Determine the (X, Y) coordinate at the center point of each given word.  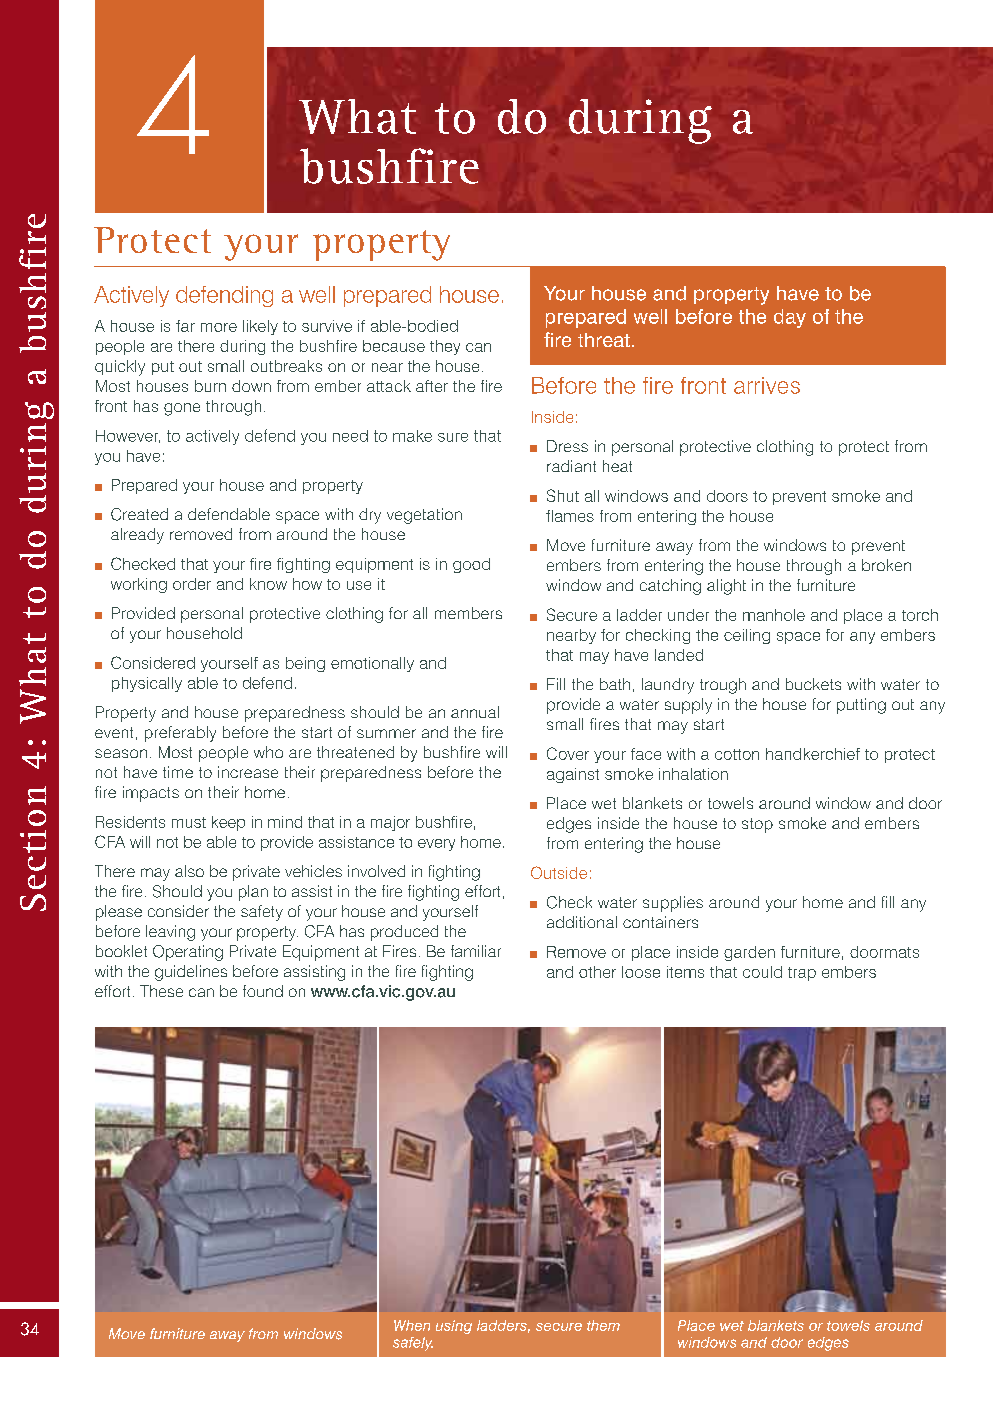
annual (475, 712)
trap (802, 974)
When (412, 1325)
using (454, 1327)
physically (147, 684)
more (219, 327)
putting (861, 706)
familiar (476, 951)
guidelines (191, 973)
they (445, 347)
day (790, 318)
